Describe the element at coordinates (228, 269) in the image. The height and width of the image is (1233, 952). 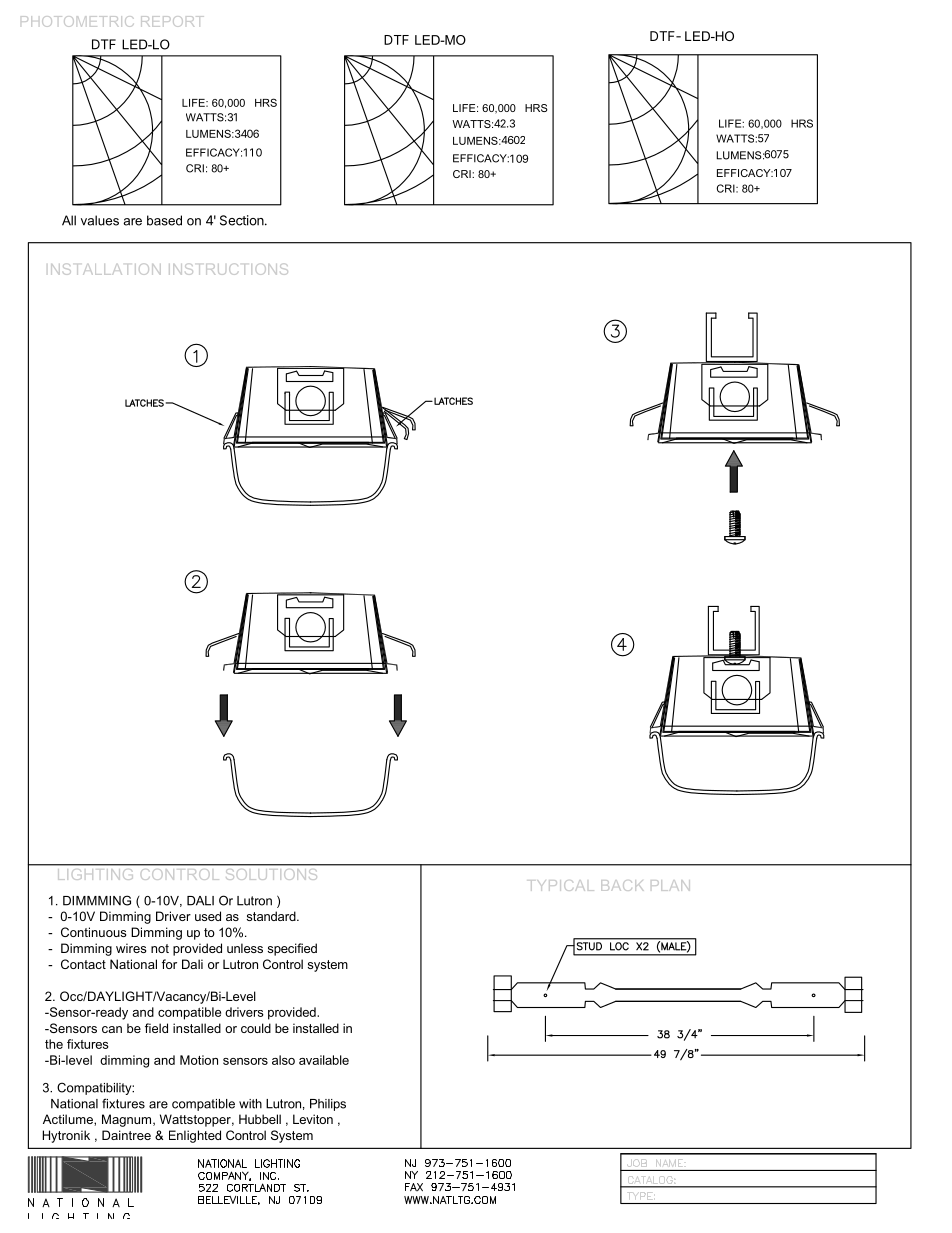
I see `INSTRUCTIONS` at that location.
